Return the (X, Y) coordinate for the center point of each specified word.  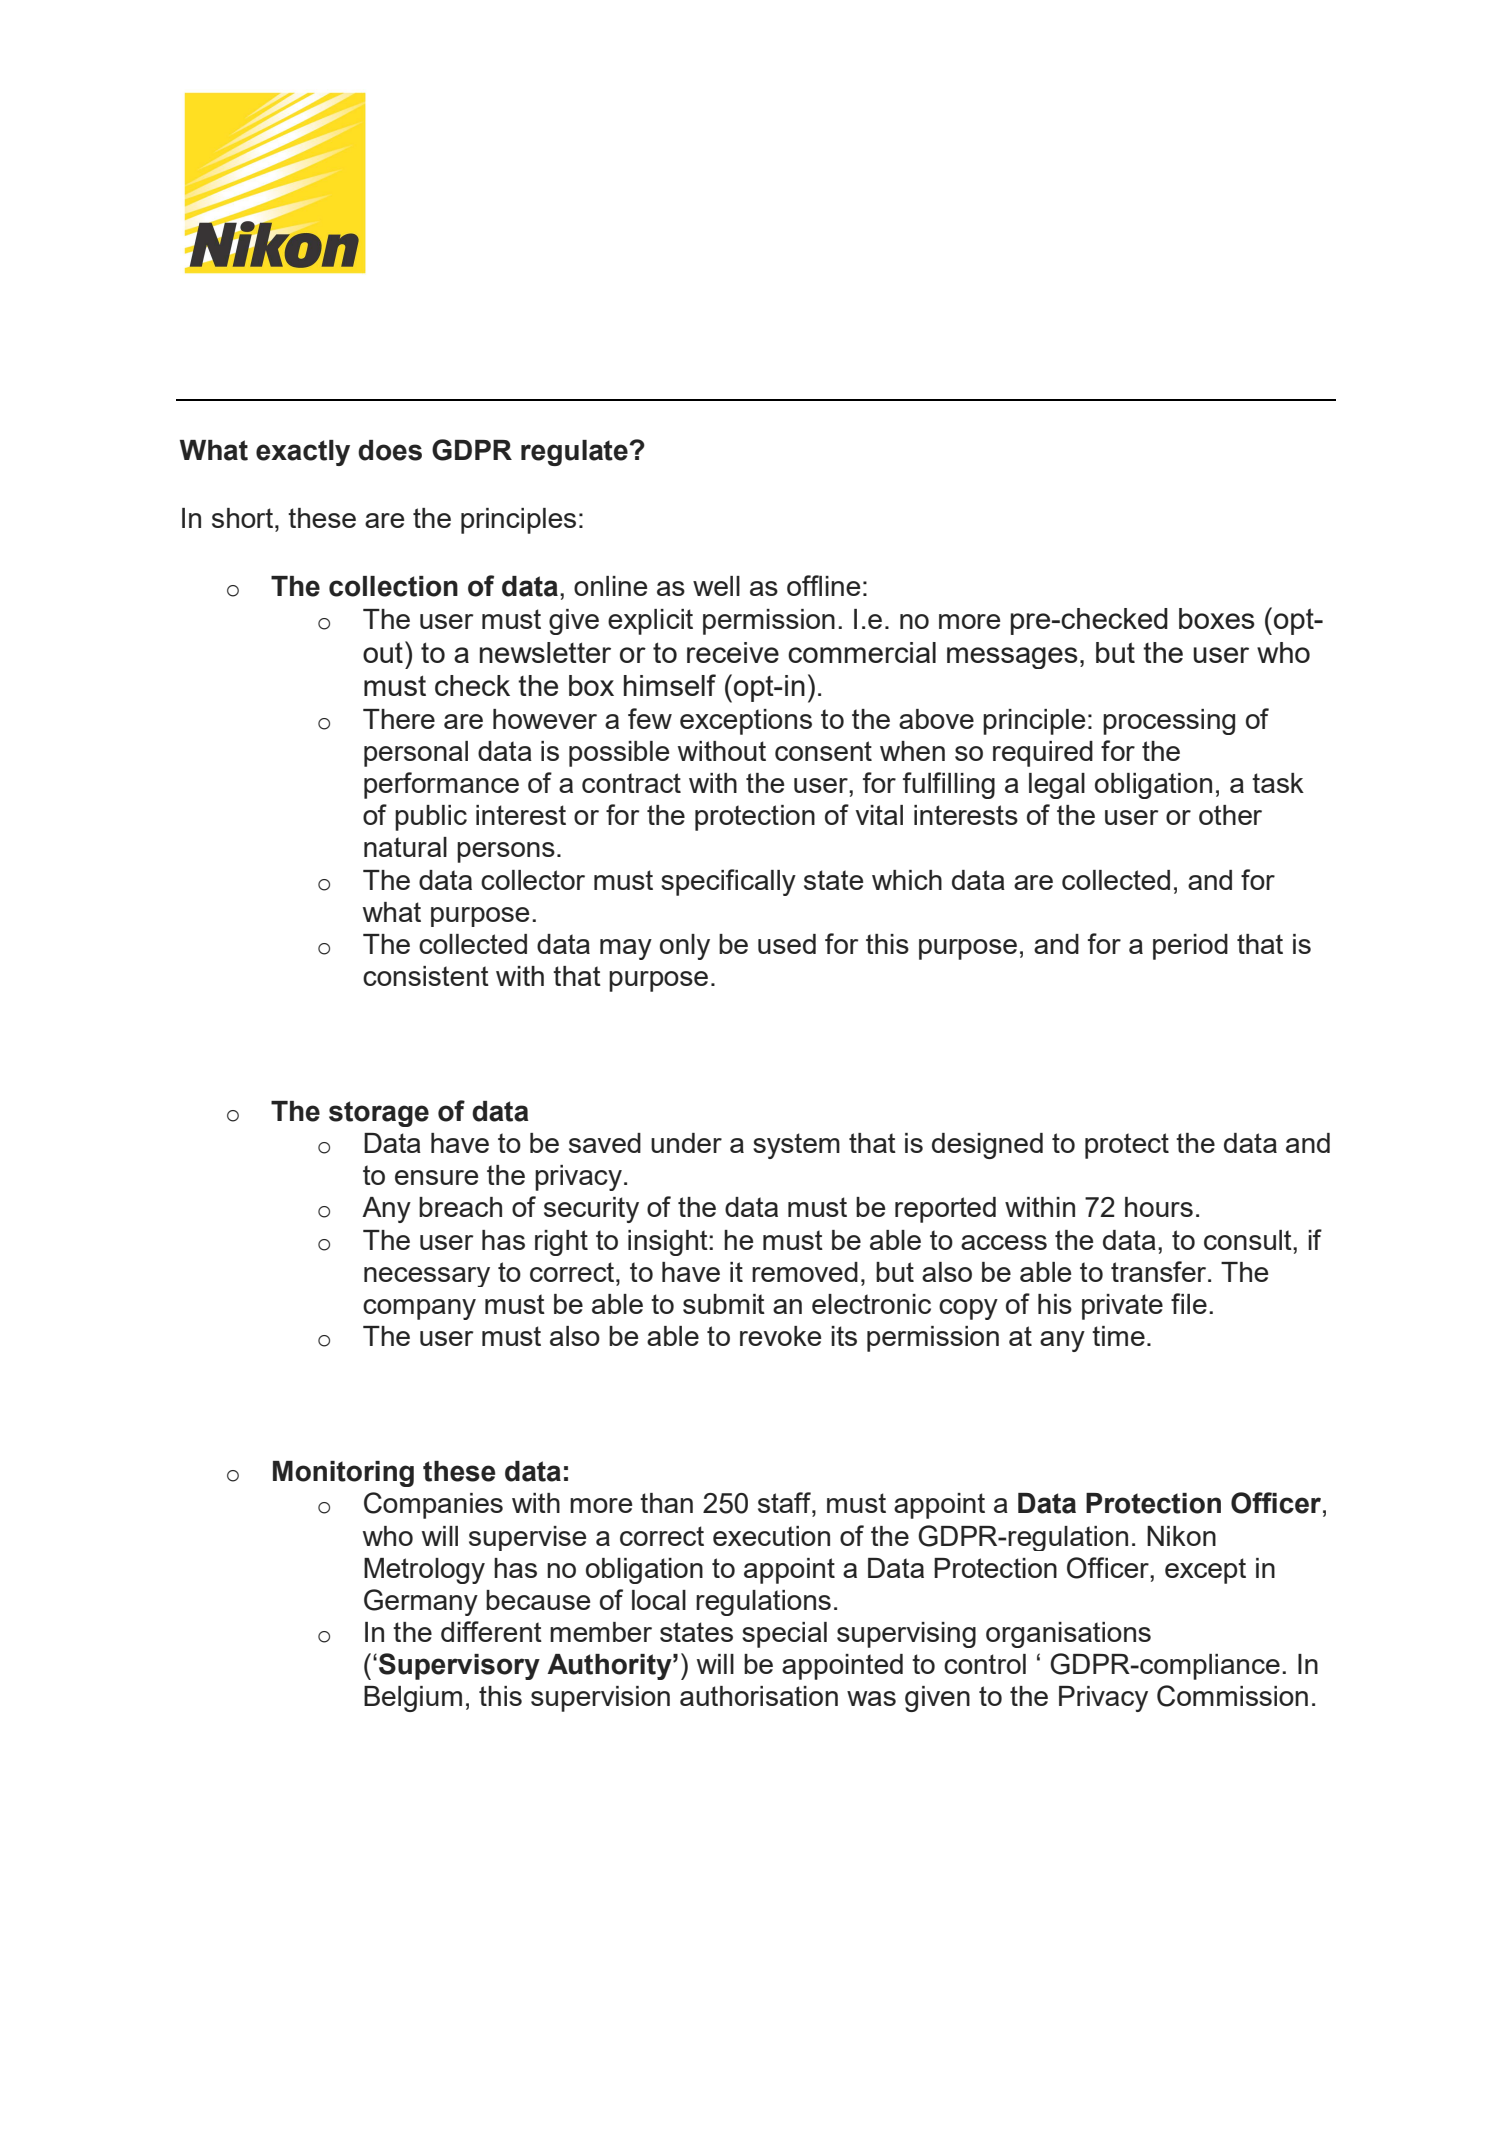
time (1118, 1336)
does (390, 450)
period (1190, 947)
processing (1169, 722)
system (796, 1146)
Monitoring (343, 1474)
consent (823, 751)
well (716, 586)
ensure (436, 1177)
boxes (1217, 618)
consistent (426, 976)
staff (785, 1502)
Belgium (413, 1699)
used (787, 944)
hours (1159, 1207)
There (399, 719)
